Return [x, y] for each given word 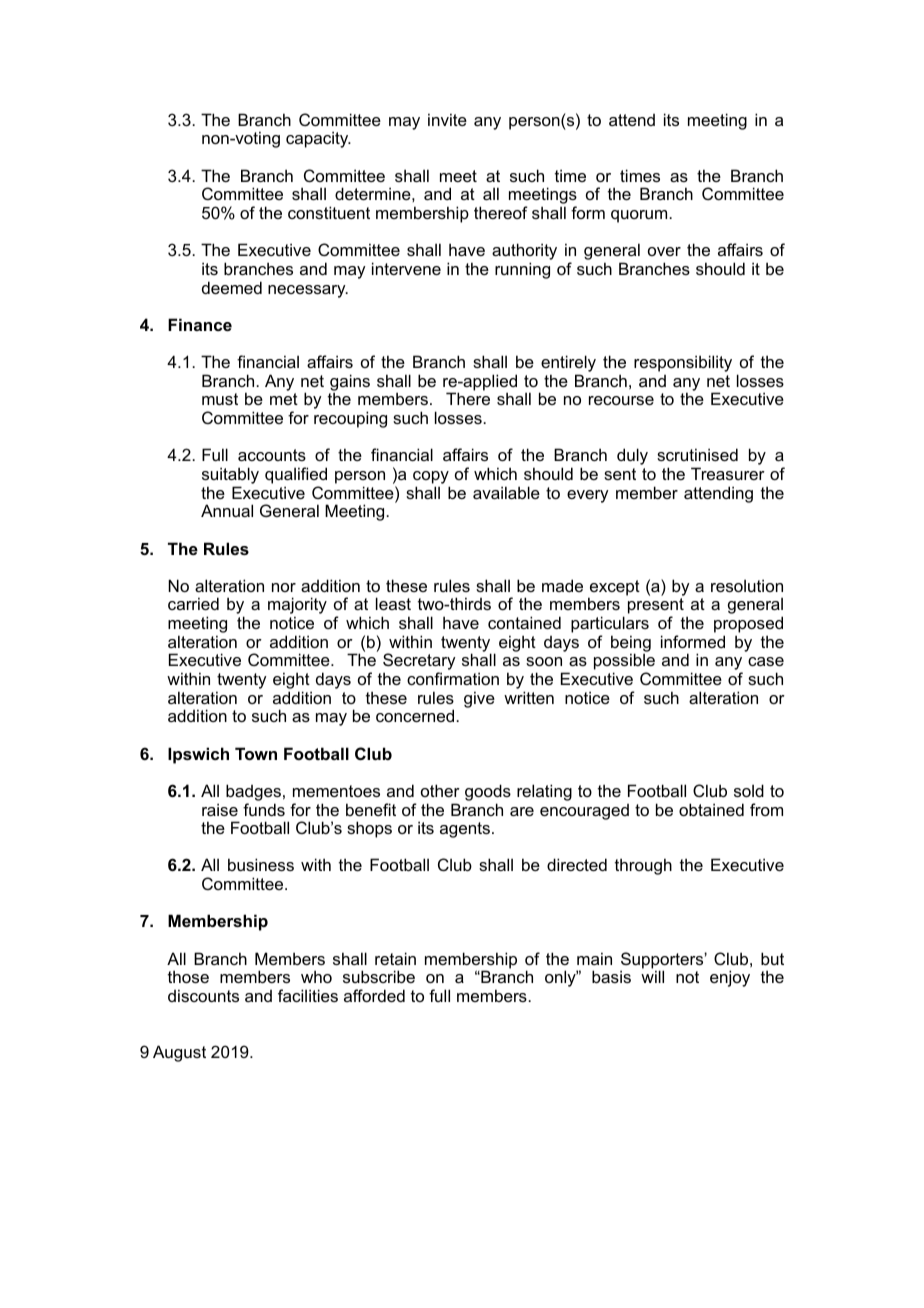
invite [447, 119]
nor [284, 587]
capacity [318, 139]
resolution [747, 585]
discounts [203, 995]
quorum [640, 216]
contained [524, 622]
